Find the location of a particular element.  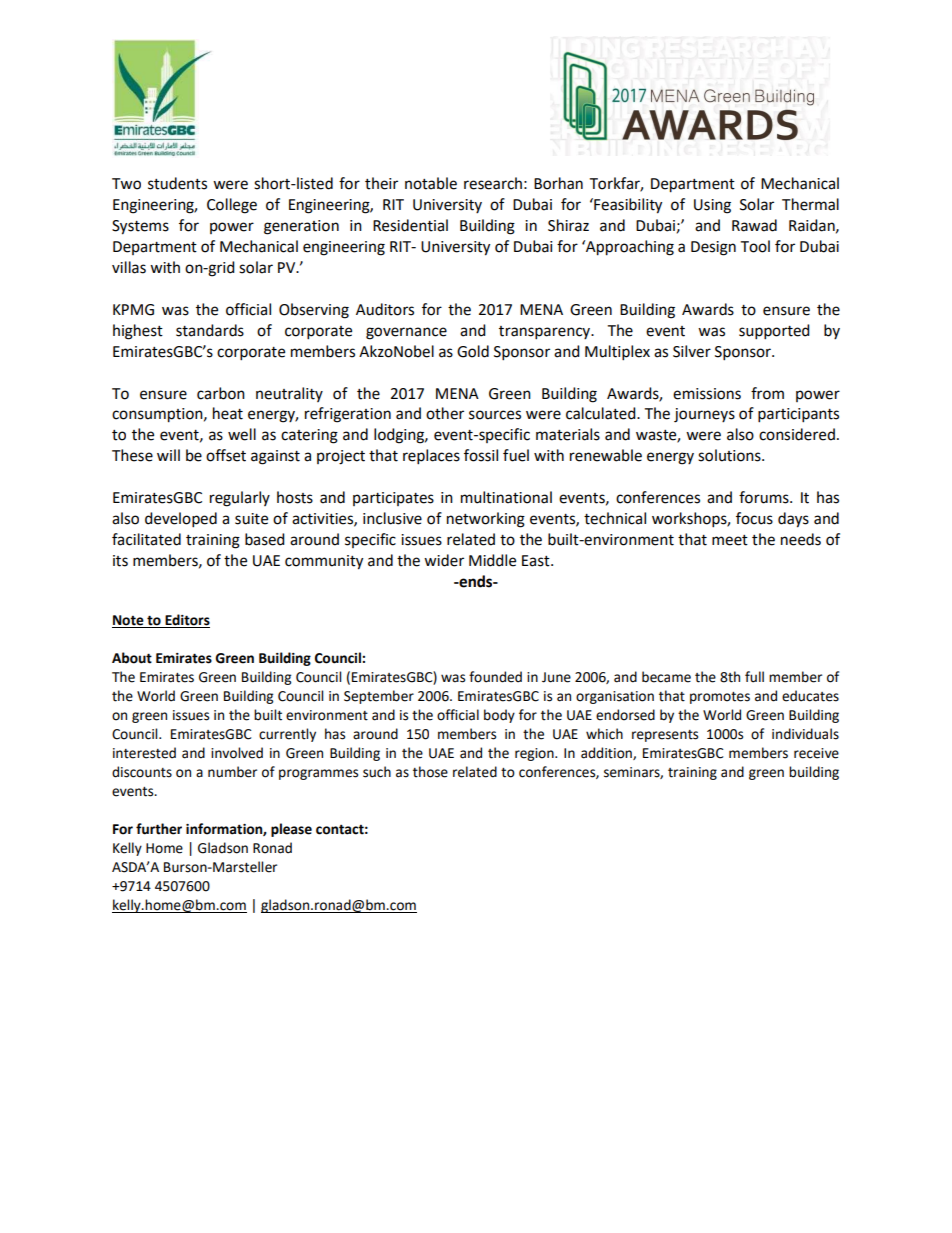

further is located at coordinates (159, 829).
